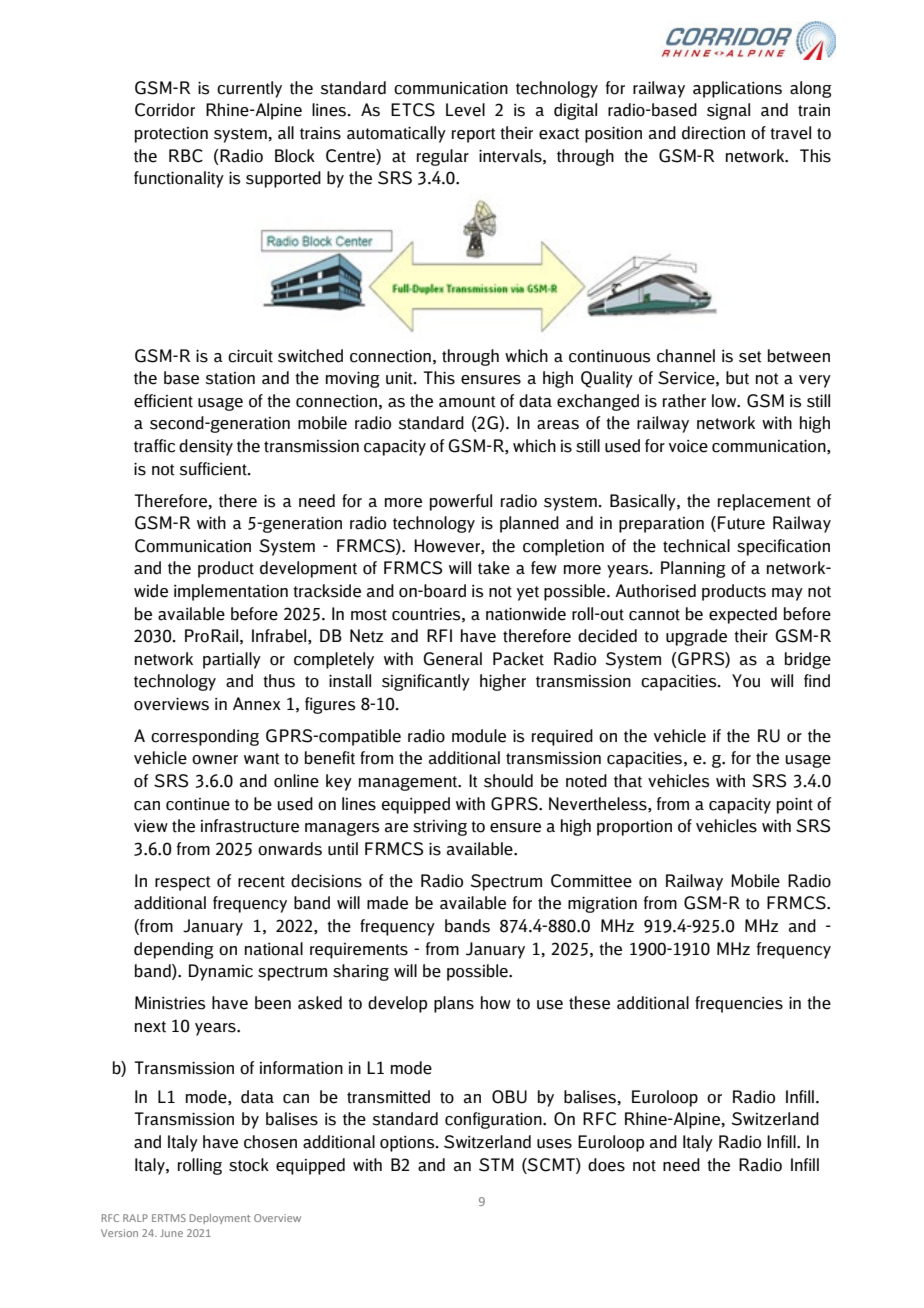 The width and height of the image is (924, 1308). What do you see at coordinates (728, 111) in the image?
I see `signal` at bounding box center [728, 111].
